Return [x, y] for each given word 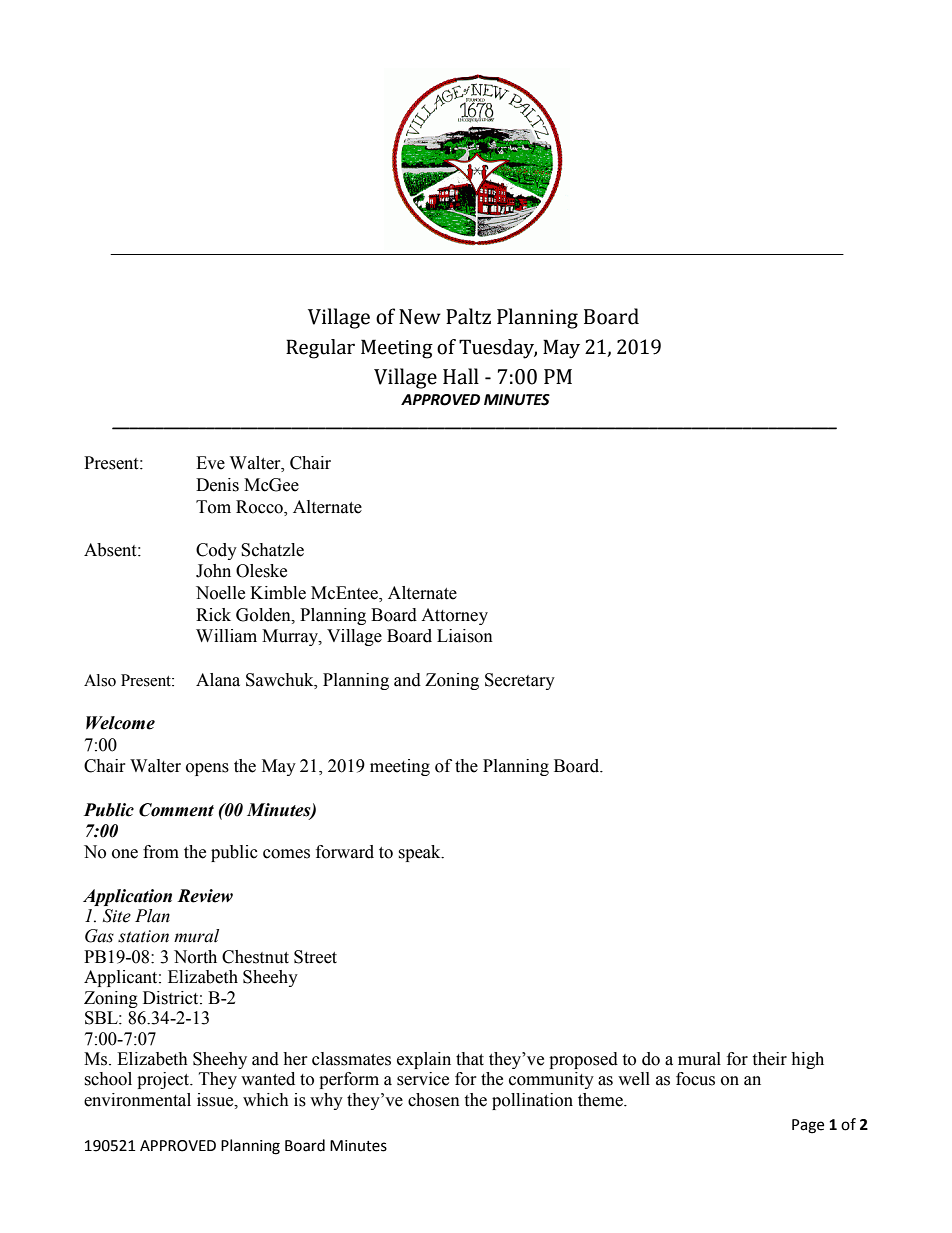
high [807, 1060]
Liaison [465, 636]
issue [216, 1100]
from [161, 852]
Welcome [120, 723]
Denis [217, 485]
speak [420, 853]
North [195, 957]
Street [315, 957]
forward [345, 852]
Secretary [520, 681]
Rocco [260, 507]
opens [207, 769]
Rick [213, 615]
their [769, 1059]
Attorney [454, 616]
